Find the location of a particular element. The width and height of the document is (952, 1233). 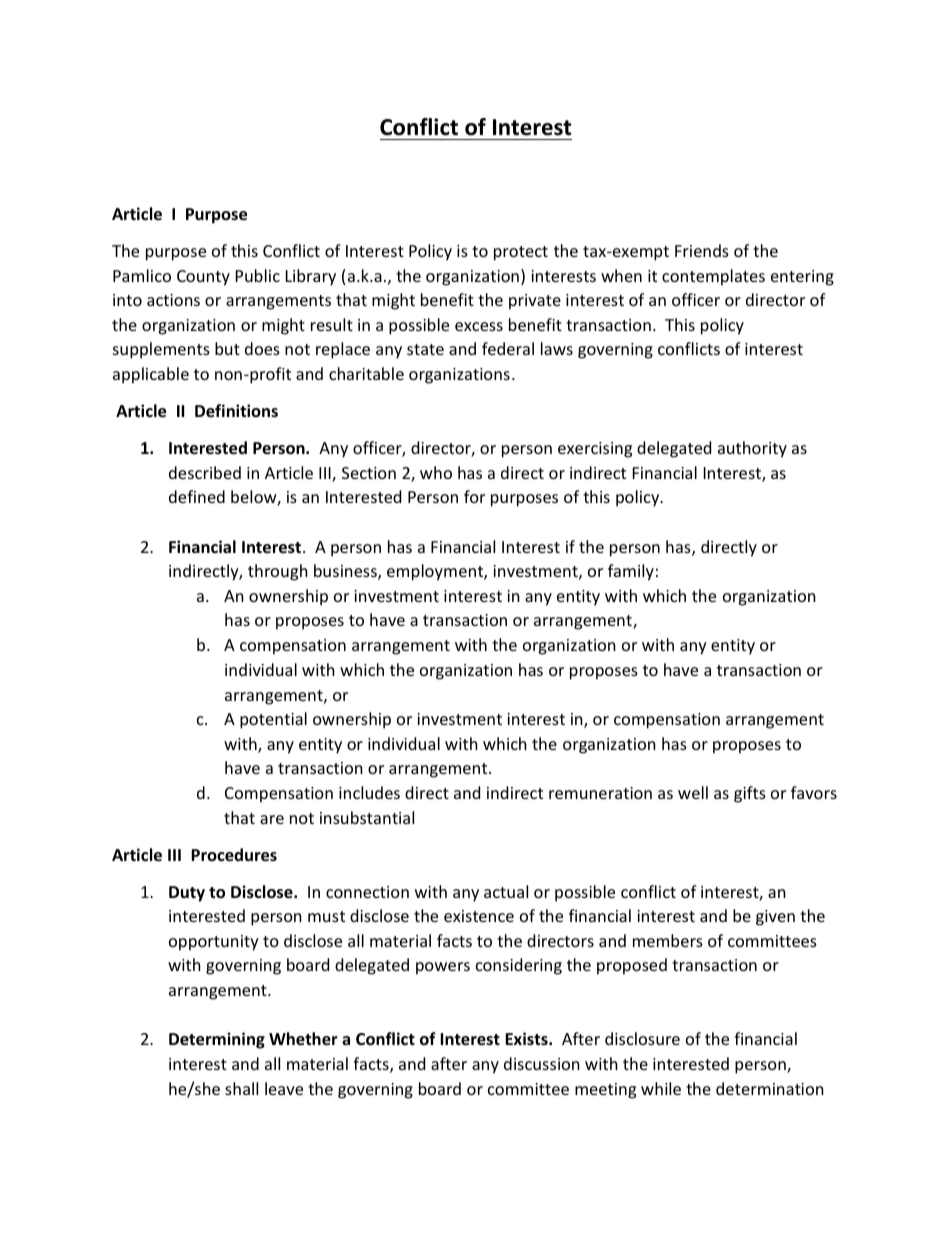

discussion is located at coordinates (542, 1063).
